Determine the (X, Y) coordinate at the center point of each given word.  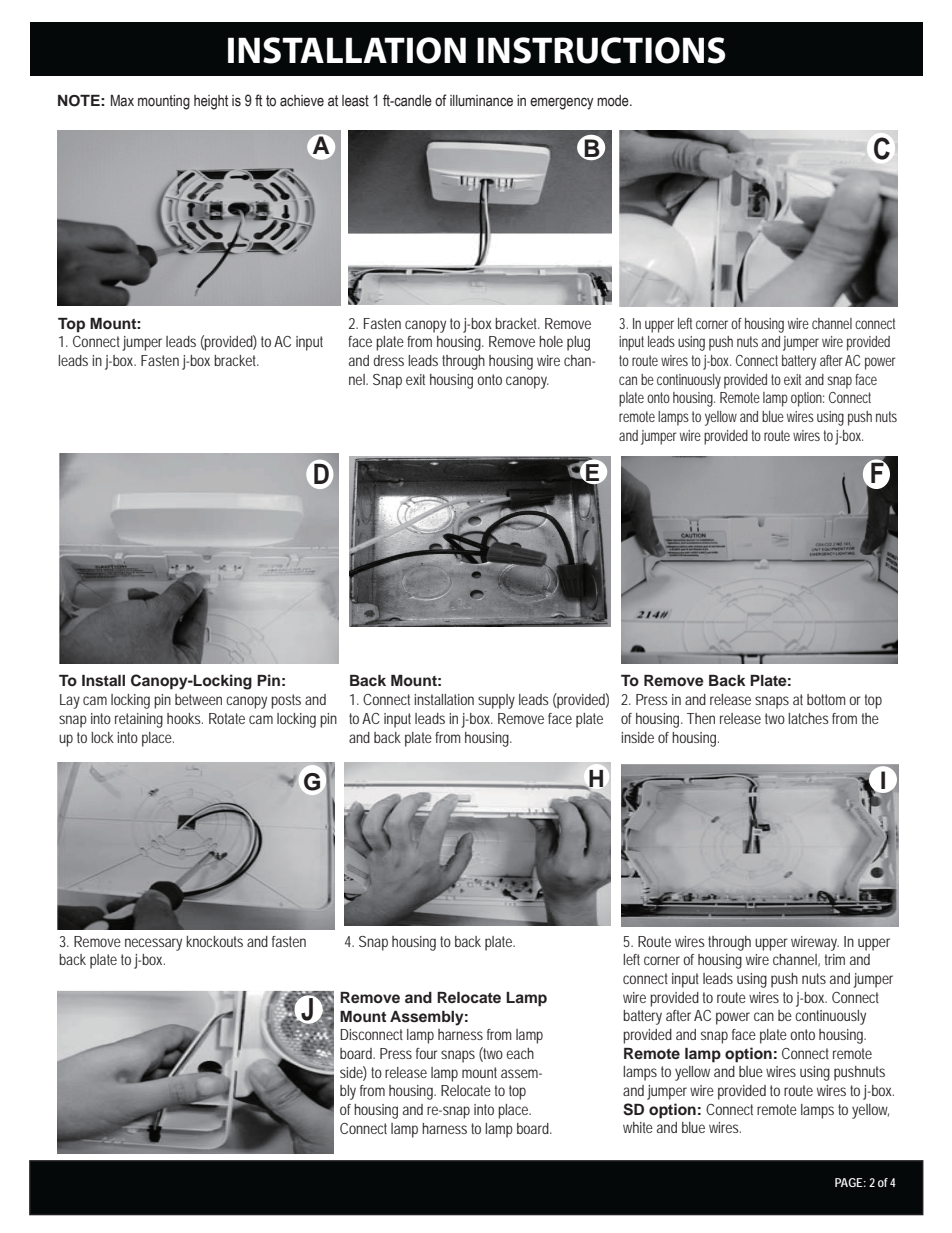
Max (122, 100)
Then (701, 718)
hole (551, 341)
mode (614, 101)
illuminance (481, 101)
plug (578, 343)
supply (496, 701)
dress (388, 360)
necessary (153, 944)
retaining (139, 720)
